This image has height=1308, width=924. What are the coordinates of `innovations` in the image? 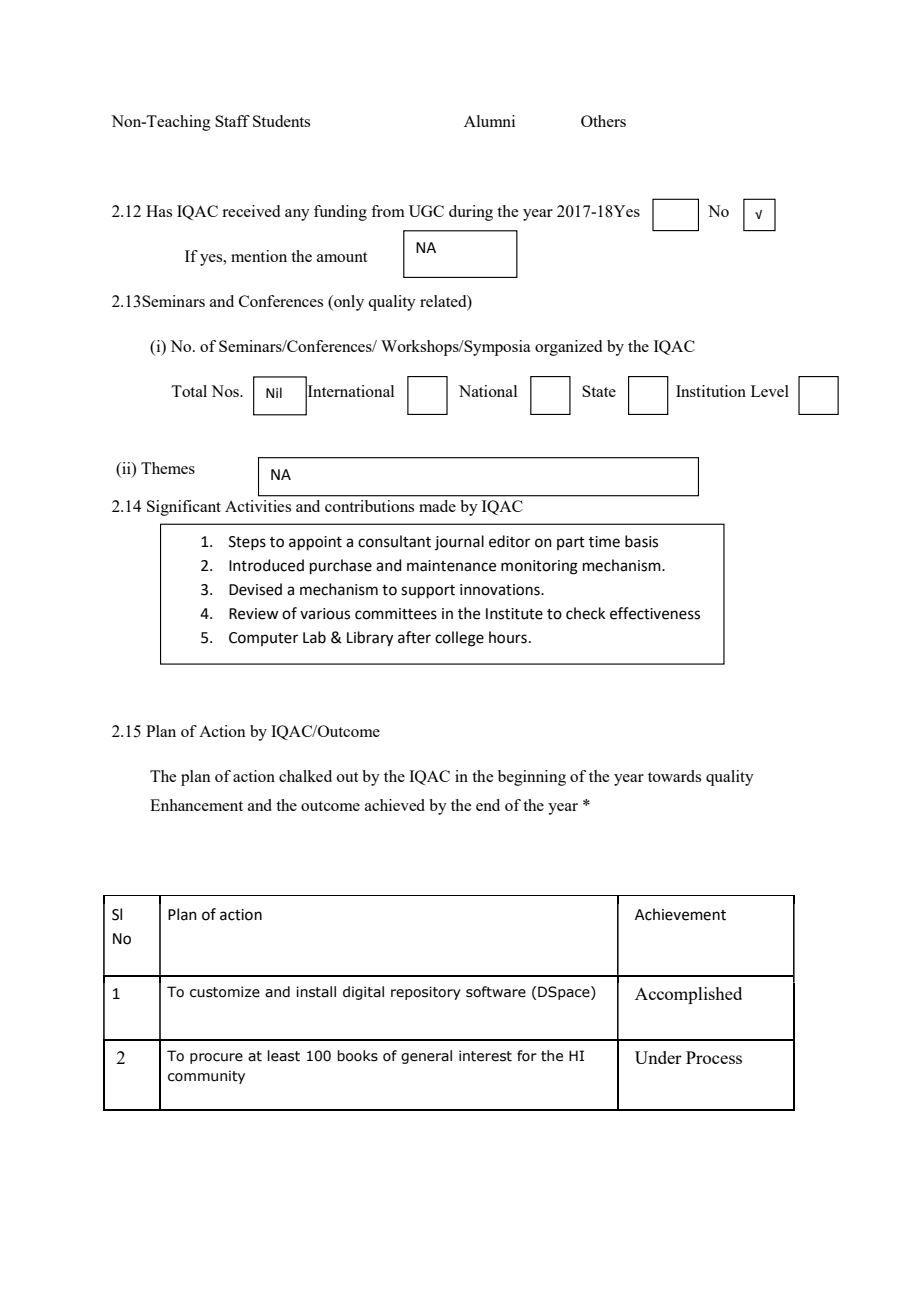 It's located at (501, 590).
